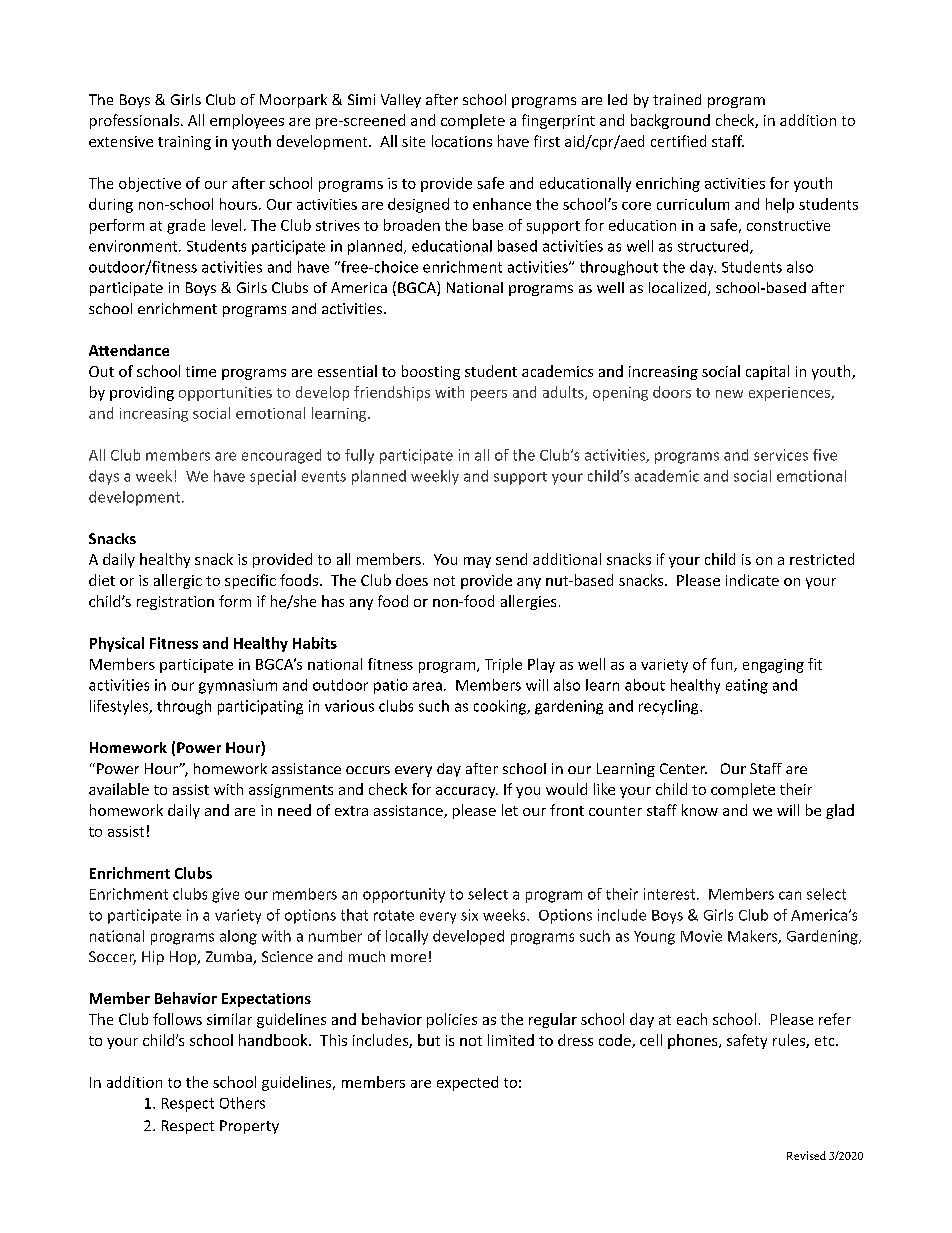 The width and height of the image is (952, 1233). What do you see at coordinates (781, 455) in the image?
I see `services` at bounding box center [781, 455].
